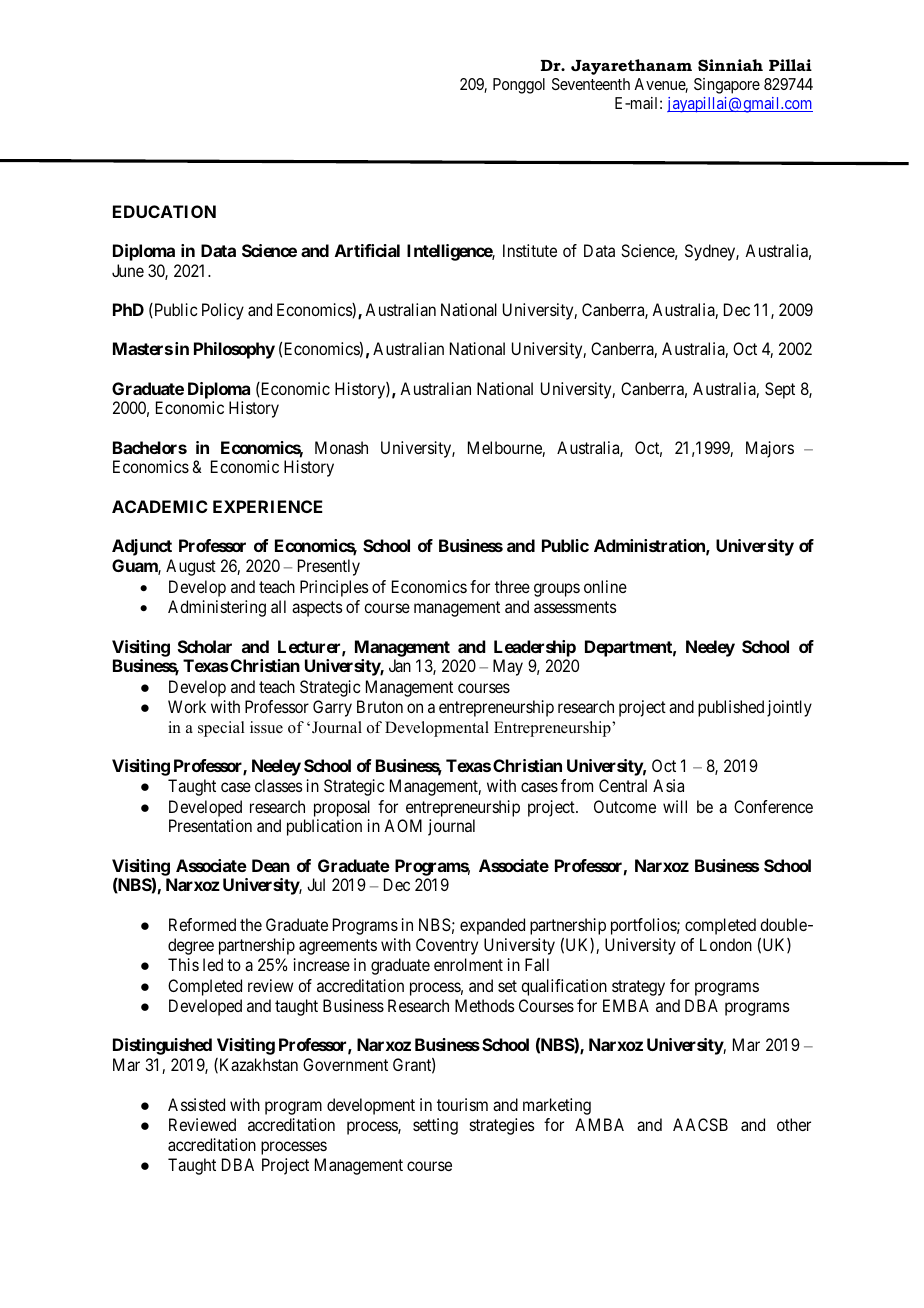 The image size is (924, 1308). I want to click on Reformed, so click(202, 924).
